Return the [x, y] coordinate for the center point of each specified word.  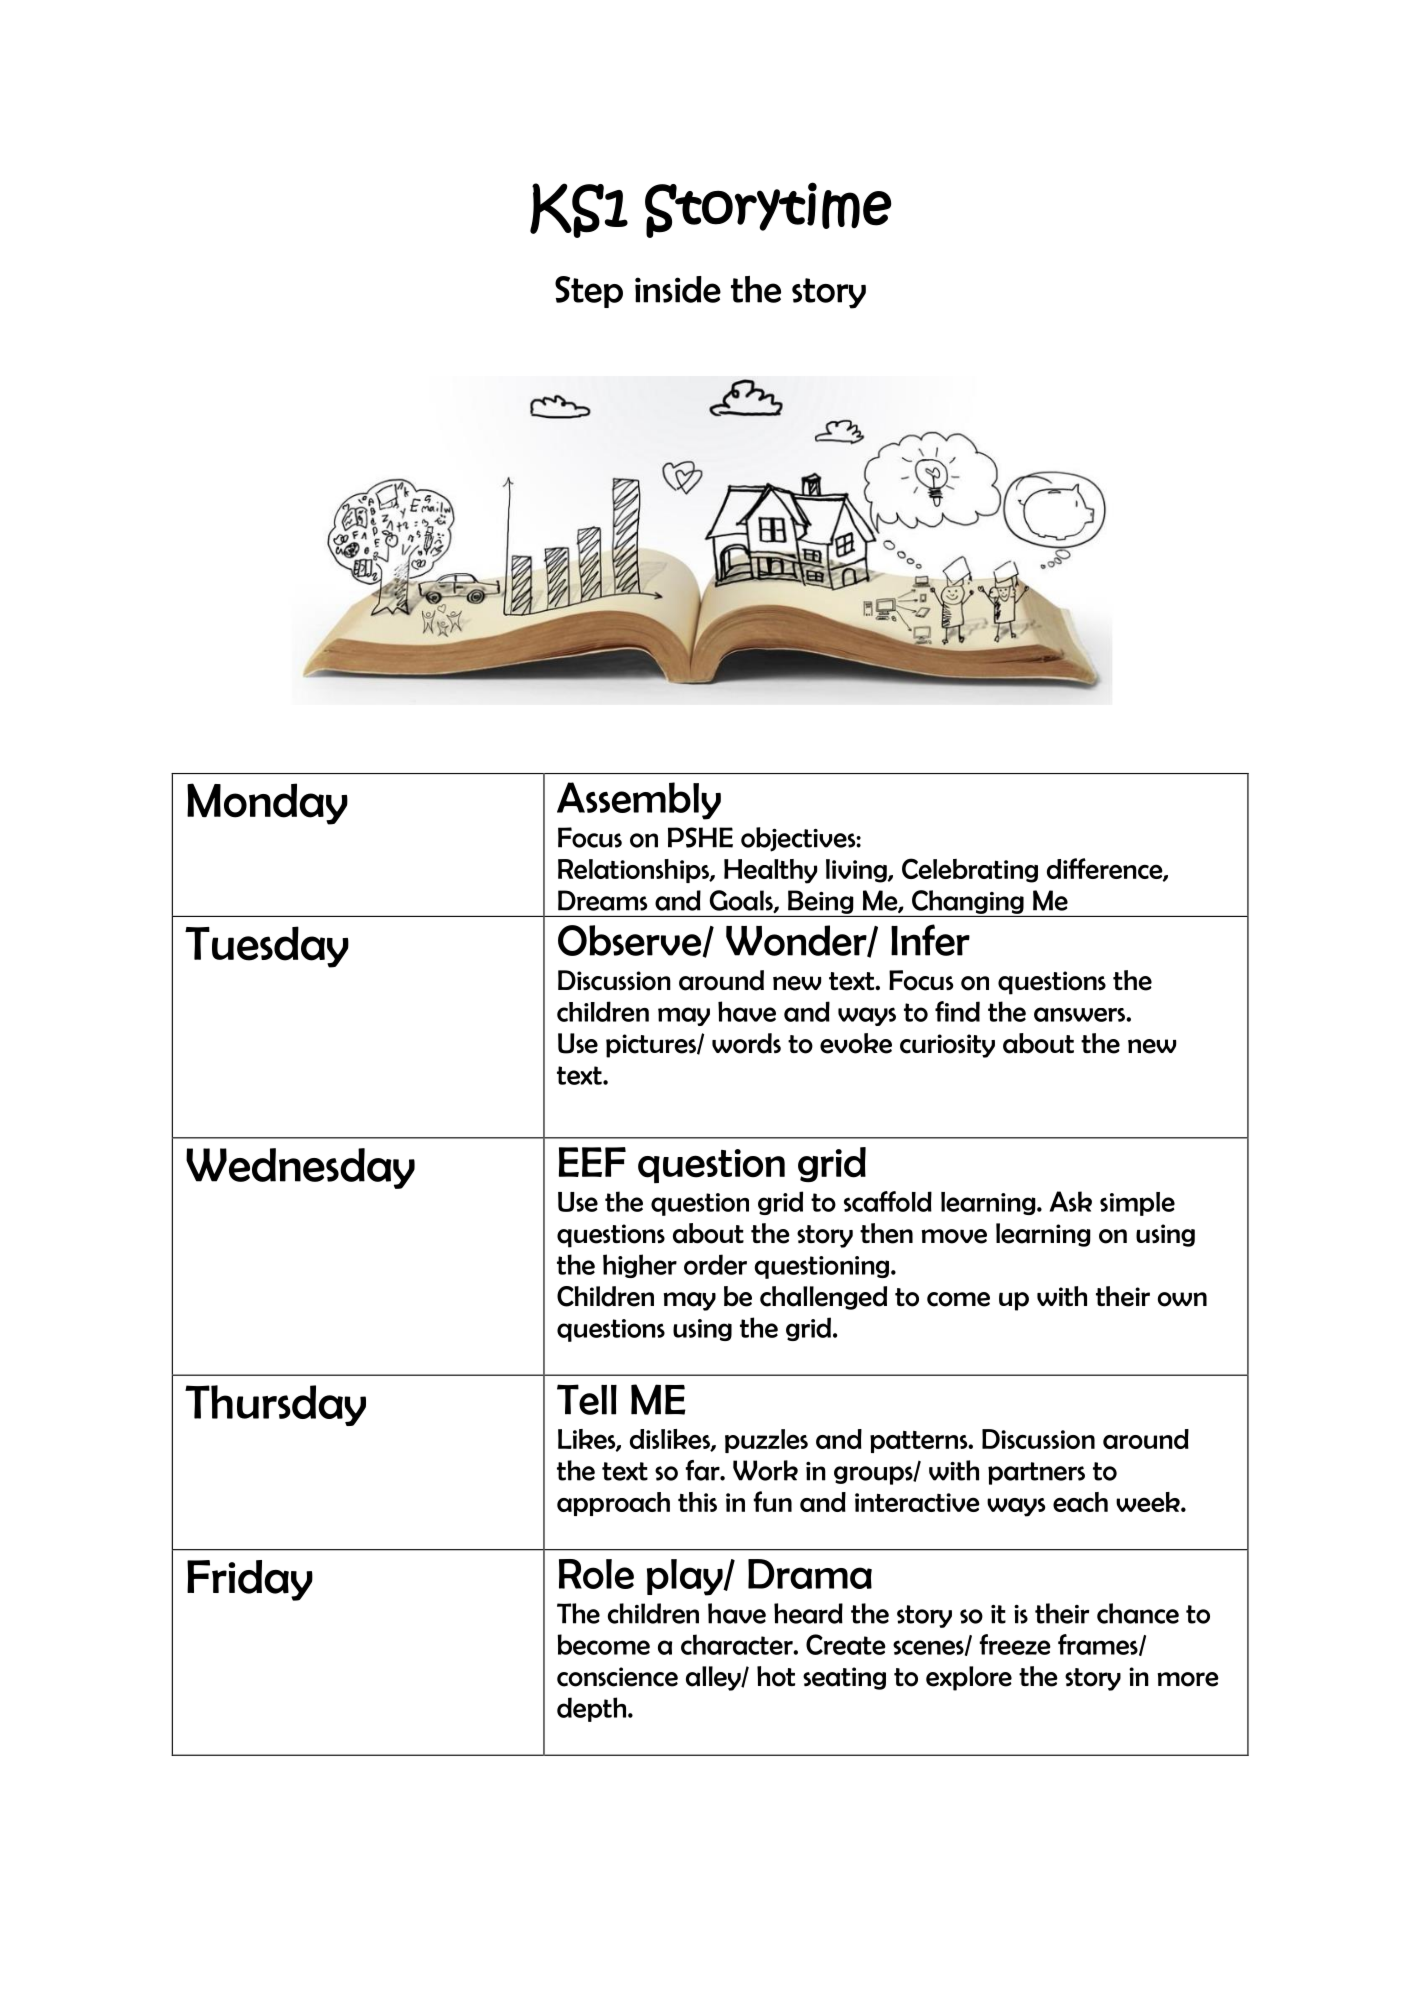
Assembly [639, 801]
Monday [267, 804]
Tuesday [267, 947]
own [1182, 1299]
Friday [250, 1580]
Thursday [275, 1405]
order [715, 1264]
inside [678, 289]
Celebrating [970, 870]
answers [1080, 1014]
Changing [968, 902]
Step [589, 292]
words [746, 1043]
